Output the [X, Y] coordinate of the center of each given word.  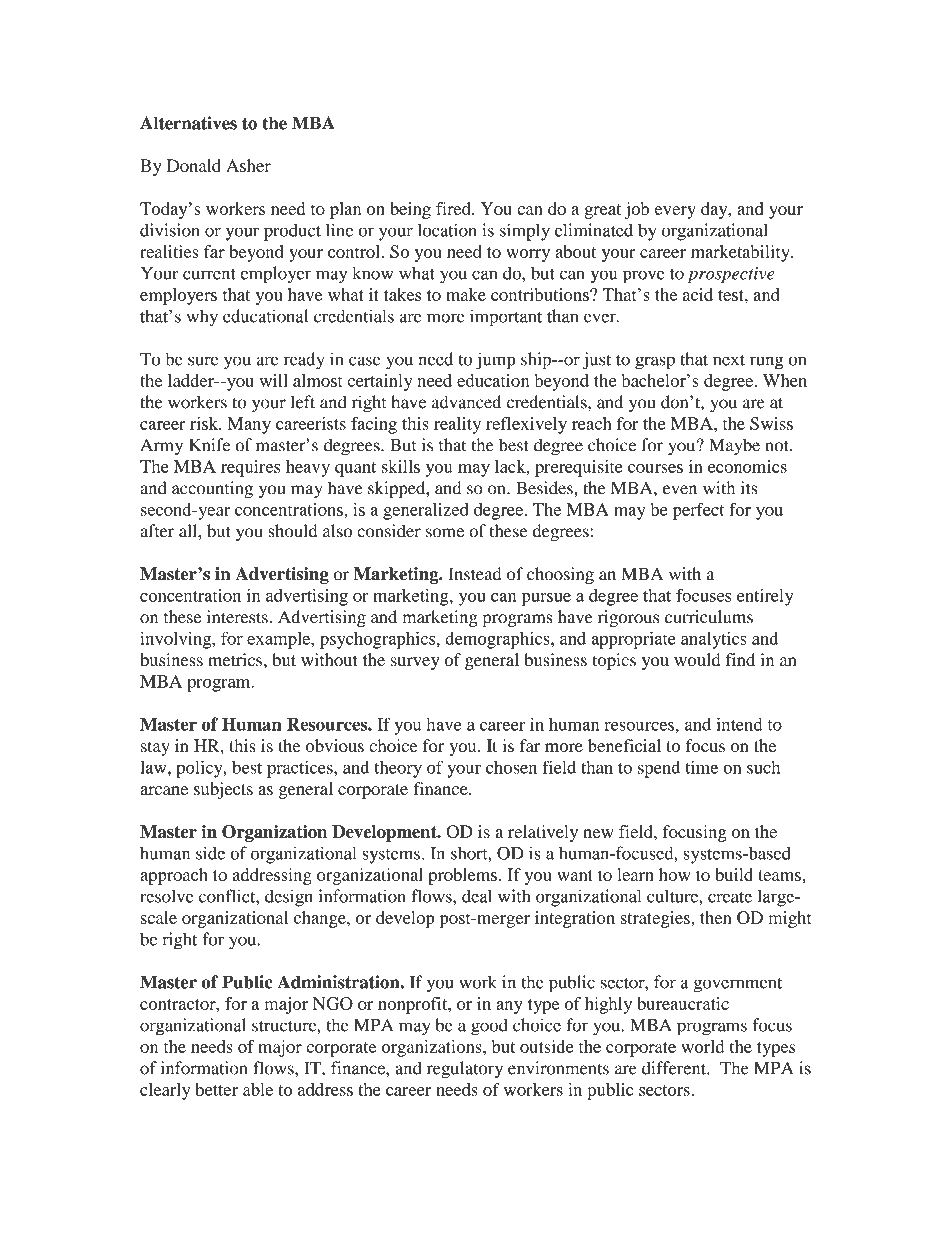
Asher [248, 165]
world [702, 1046]
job [637, 210]
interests [237, 617]
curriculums [709, 617]
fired [454, 208]
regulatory [465, 1070]
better [216, 1089]
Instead [475, 574]
